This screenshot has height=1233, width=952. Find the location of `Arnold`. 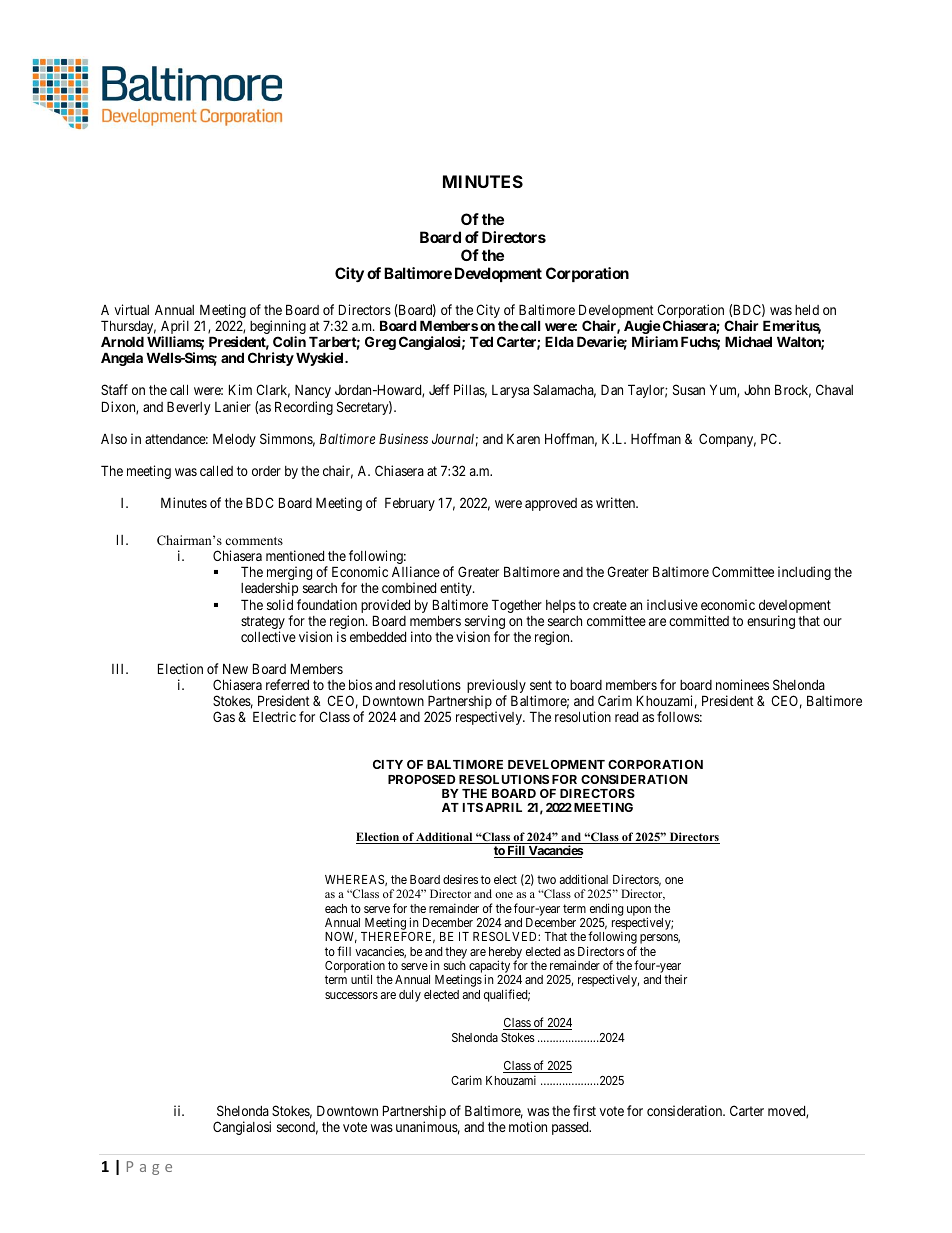

Arnold is located at coordinates (122, 341).
